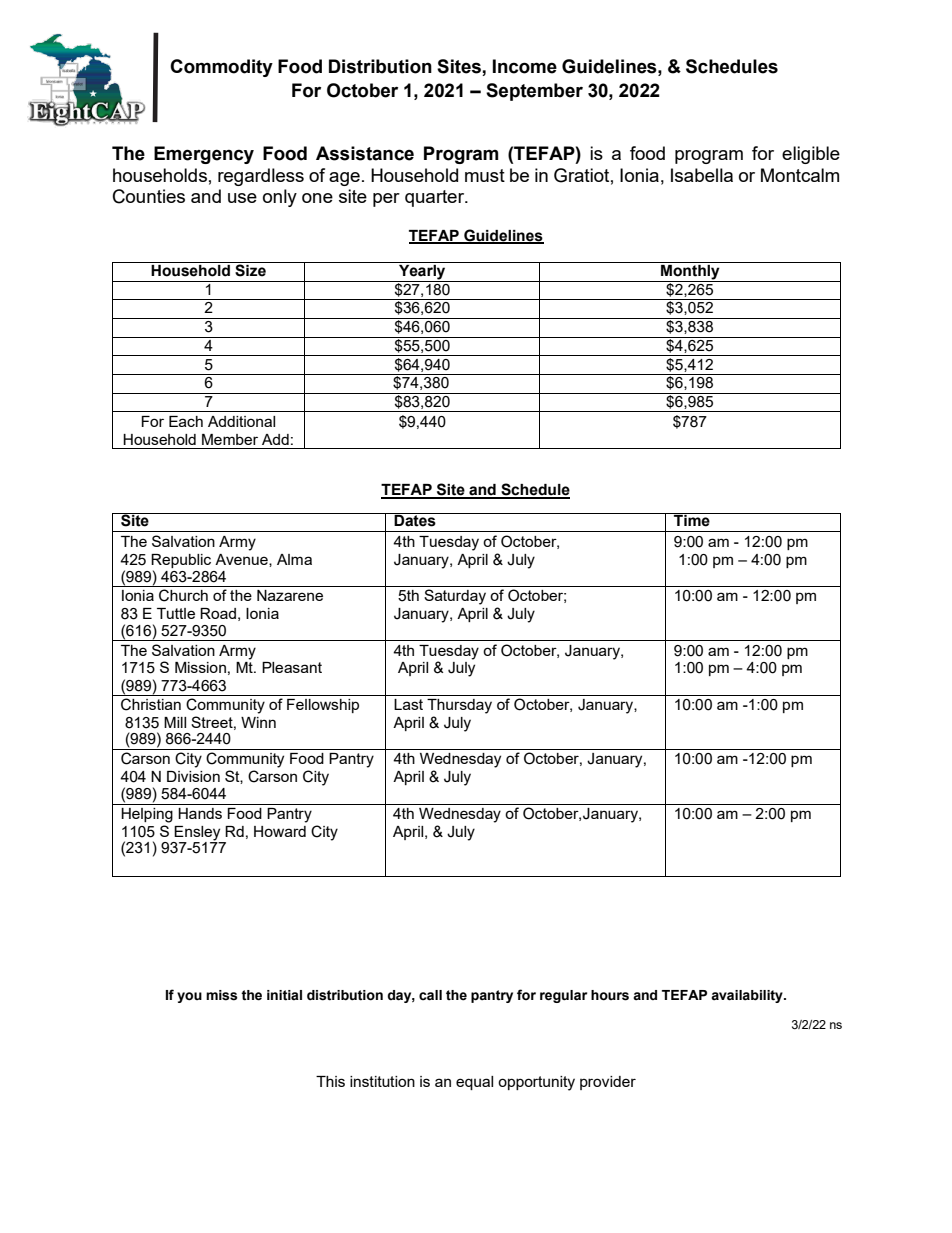  I want to click on Dates, so click(415, 520).
